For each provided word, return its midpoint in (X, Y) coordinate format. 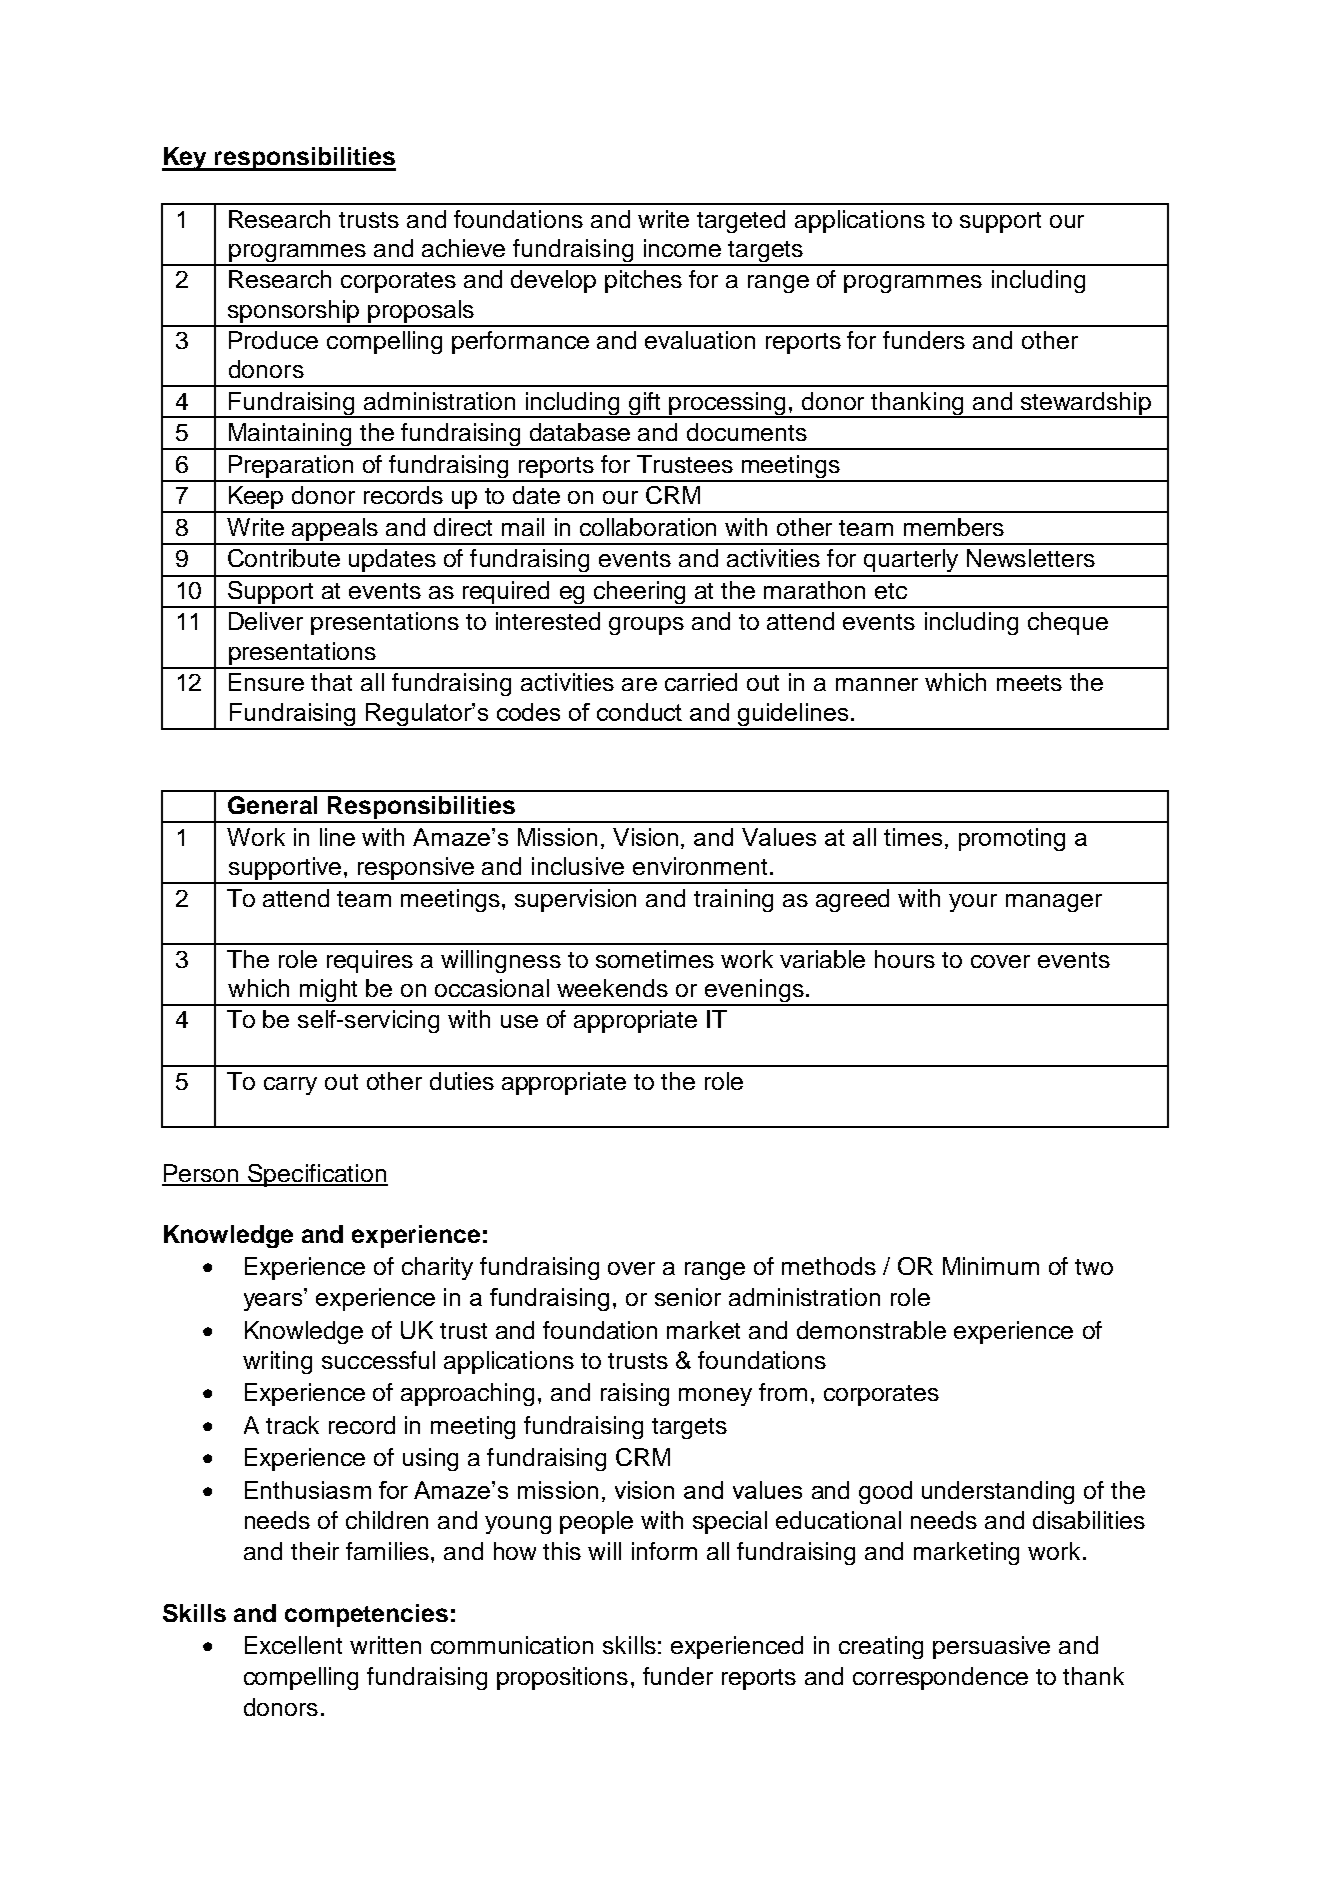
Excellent (293, 1645)
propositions (562, 1678)
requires (370, 961)
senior (688, 1297)
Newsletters (1031, 558)
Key (186, 159)
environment (700, 866)
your (973, 903)
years (274, 1300)
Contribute (284, 558)
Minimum (991, 1266)
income (682, 248)
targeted (741, 221)
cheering (640, 594)
